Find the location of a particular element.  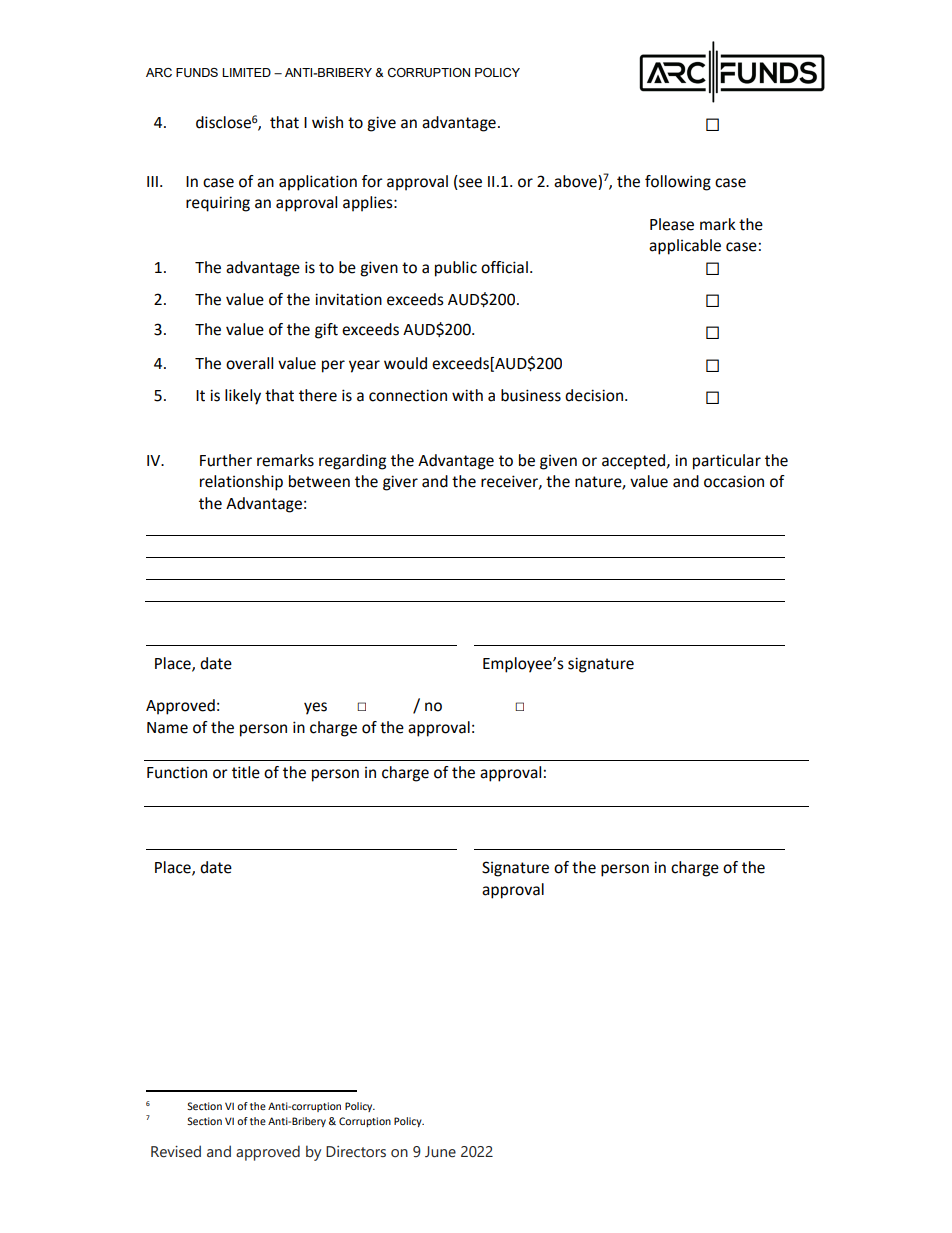

June is located at coordinates (440, 1152).
